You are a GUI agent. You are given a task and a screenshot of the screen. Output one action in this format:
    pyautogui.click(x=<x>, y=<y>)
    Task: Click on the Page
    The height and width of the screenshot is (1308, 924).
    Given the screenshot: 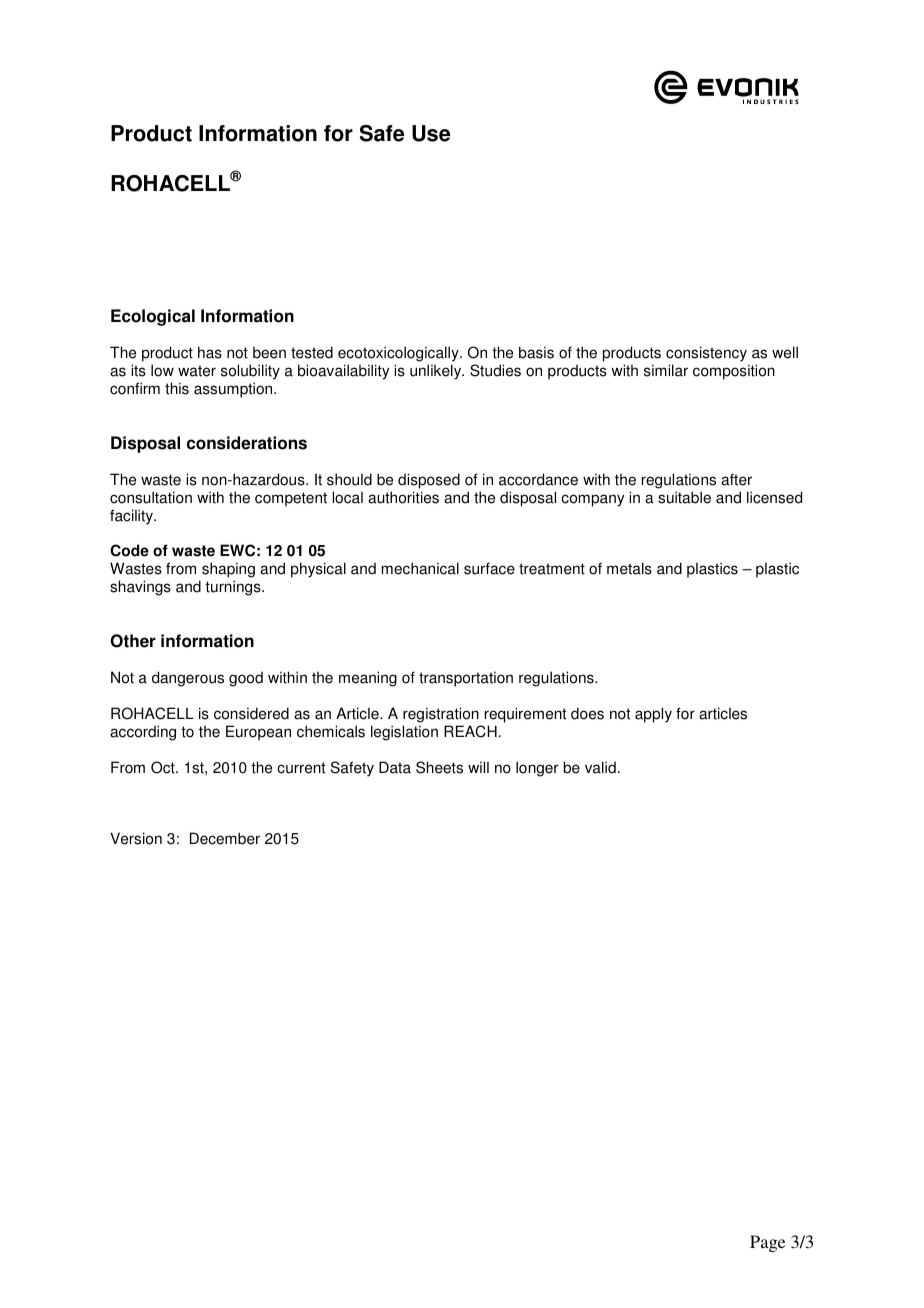 What is the action you would take?
    pyautogui.click(x=767, y=1243)
